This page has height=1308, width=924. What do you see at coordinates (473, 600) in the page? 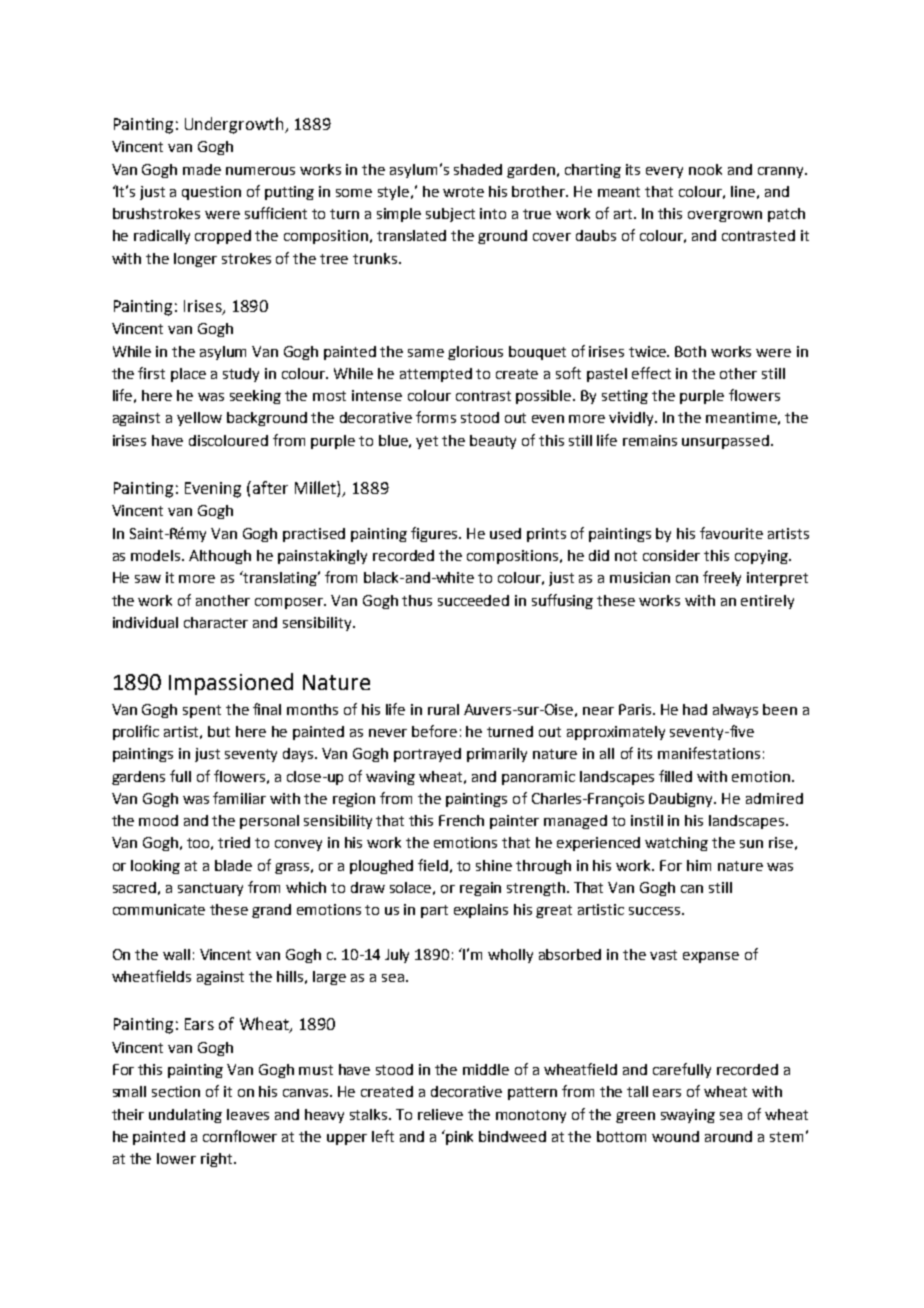
I see `succeeded` at bounding box center [473, 600].
